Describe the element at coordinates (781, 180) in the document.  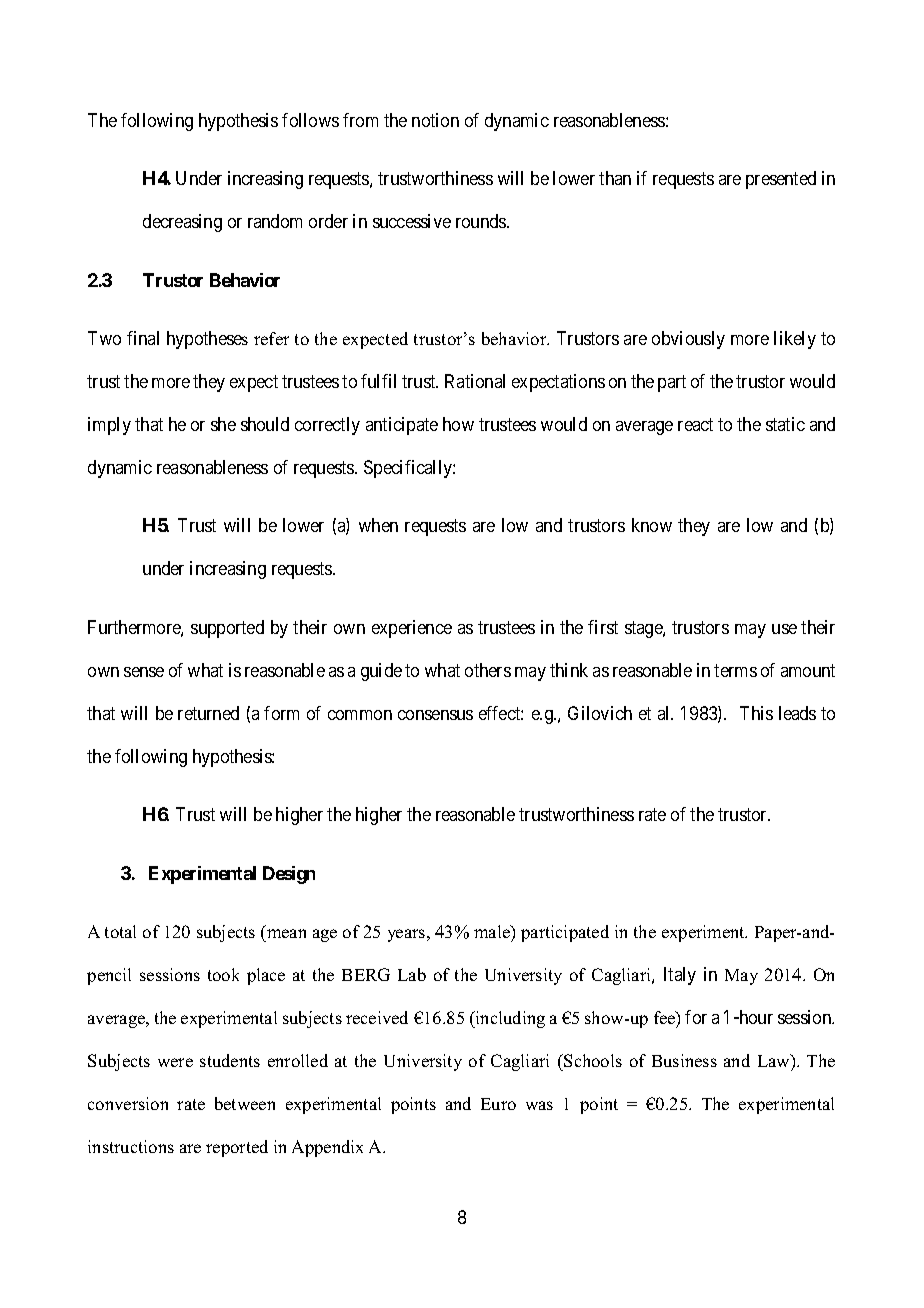
I see `presented` at that location.
